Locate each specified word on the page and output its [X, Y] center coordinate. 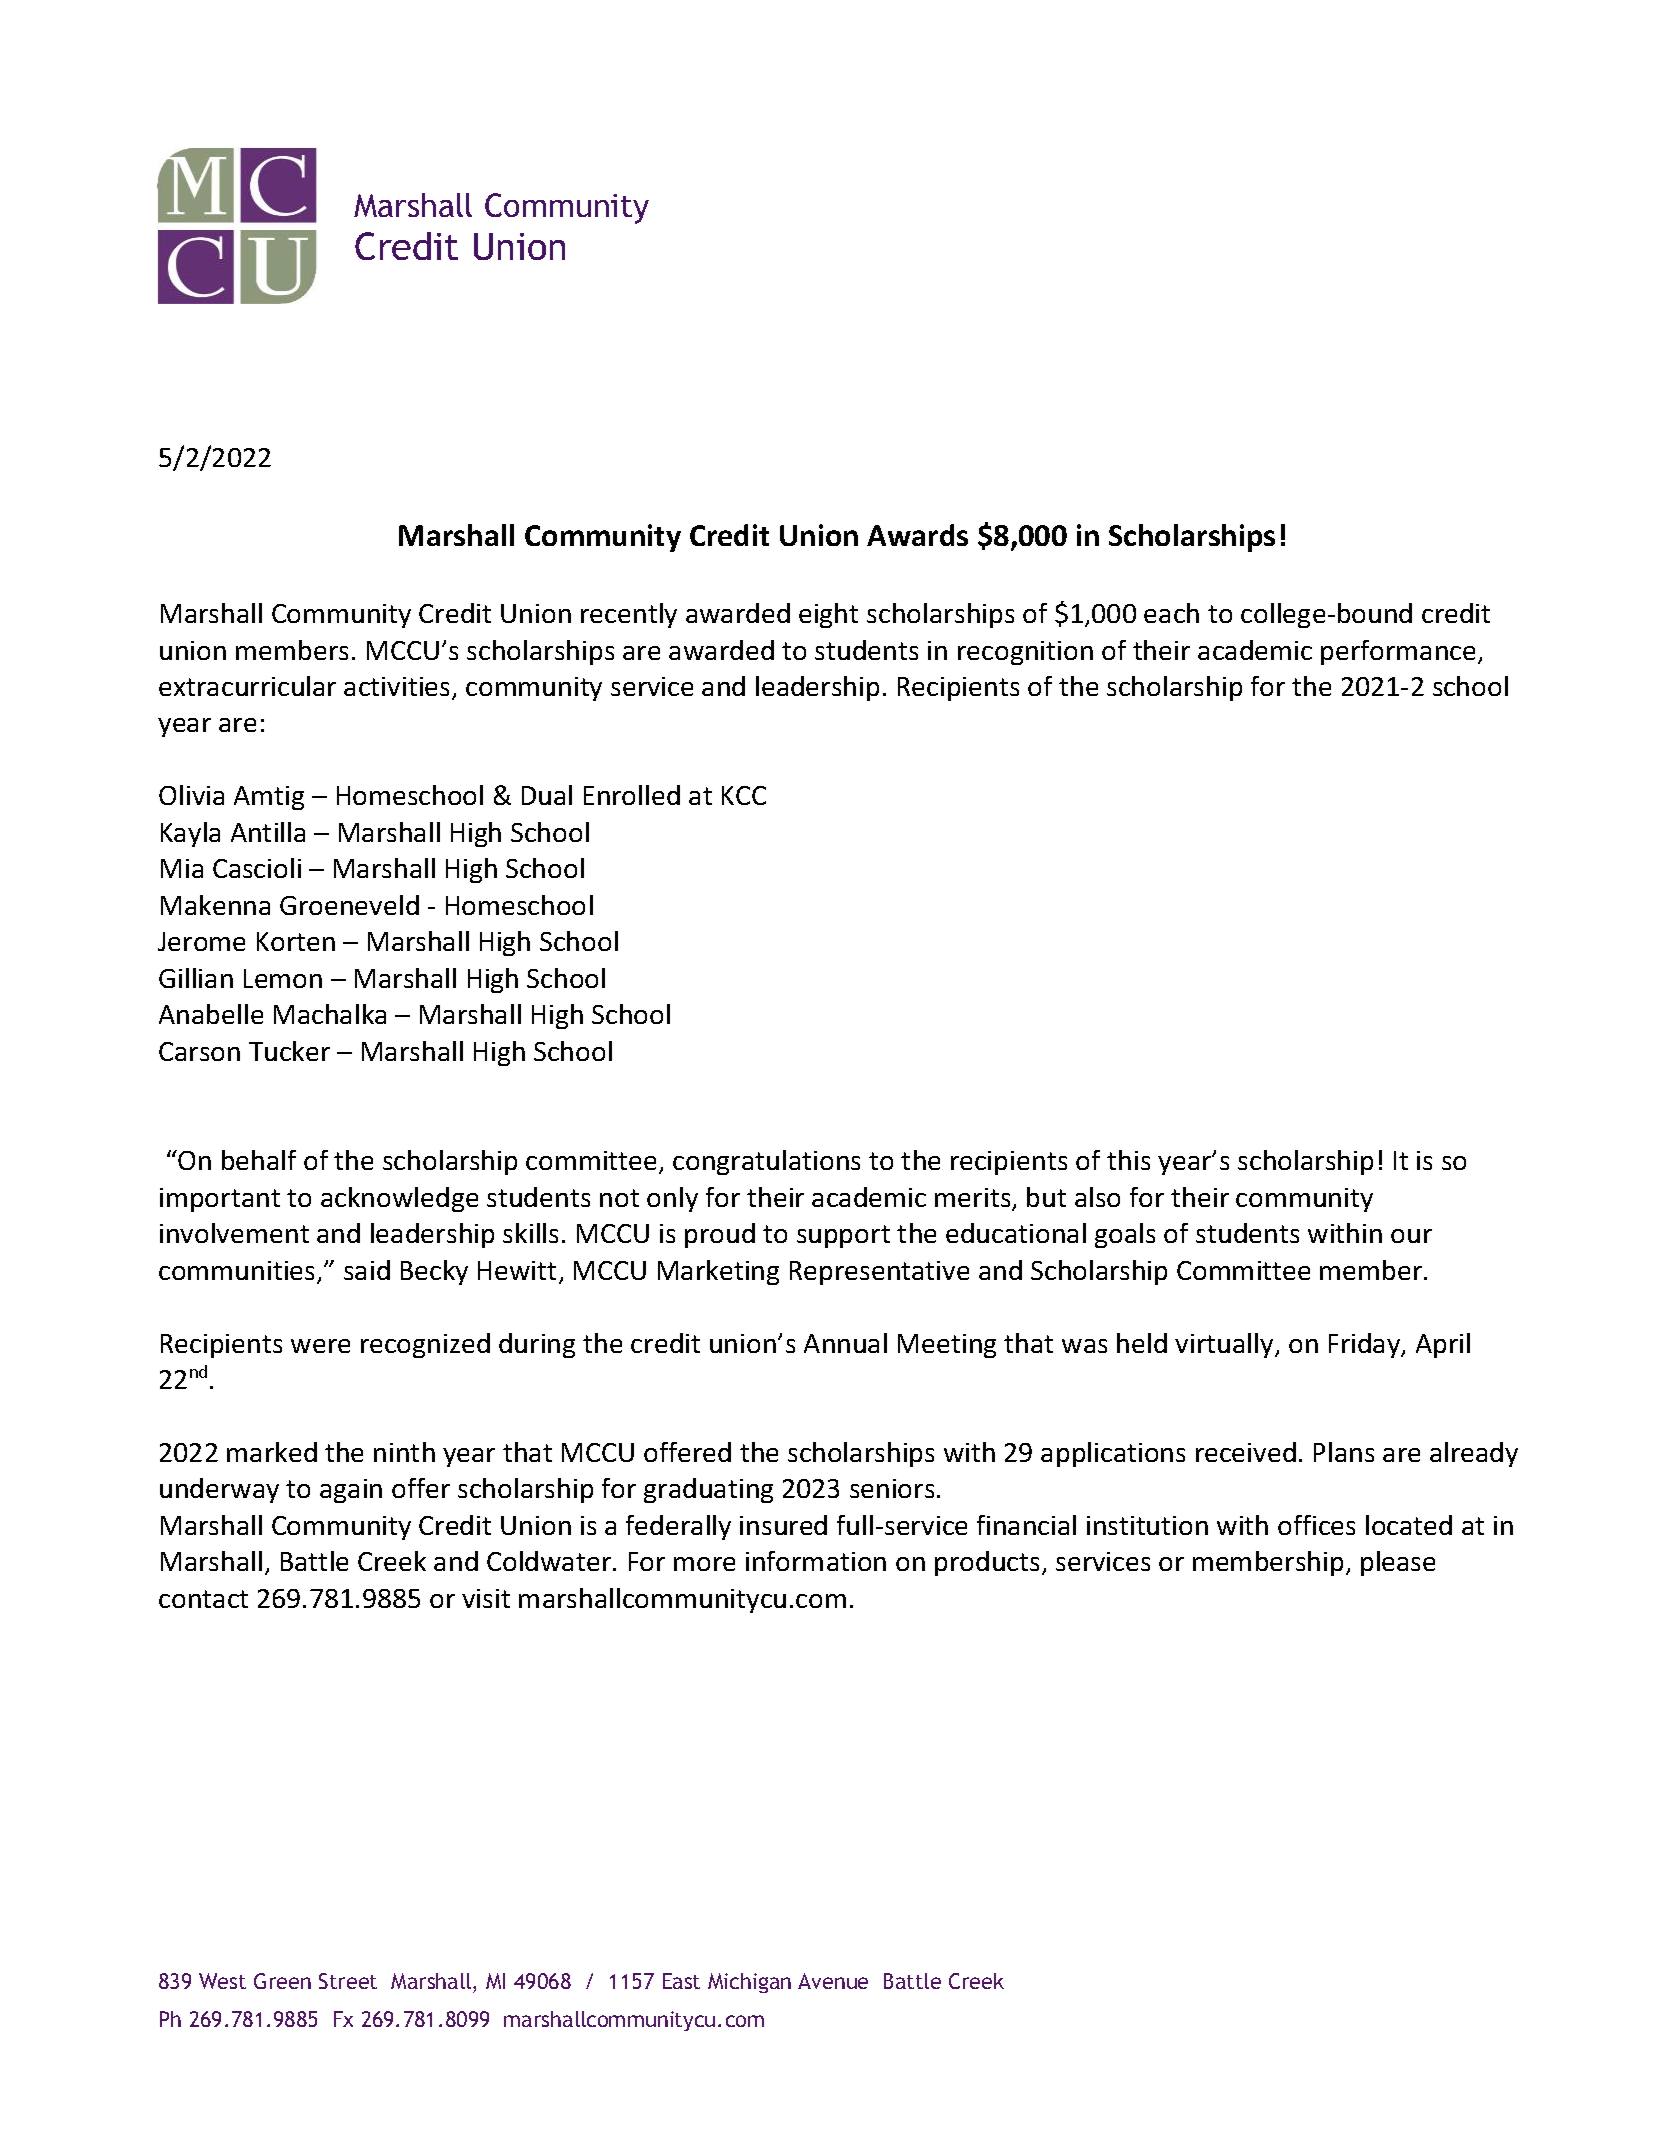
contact [203, 1599]
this [1128, 1160]
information [816, 1561]
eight [828, 615]
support [843, 1236]
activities [398, 688]
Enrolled [632, 795]
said [367, 1270]
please [1398, 1563]
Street [348, 1981]
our [1411, 1236]
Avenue [833, 1981]
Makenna [215, 905]
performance [1398, 652]
